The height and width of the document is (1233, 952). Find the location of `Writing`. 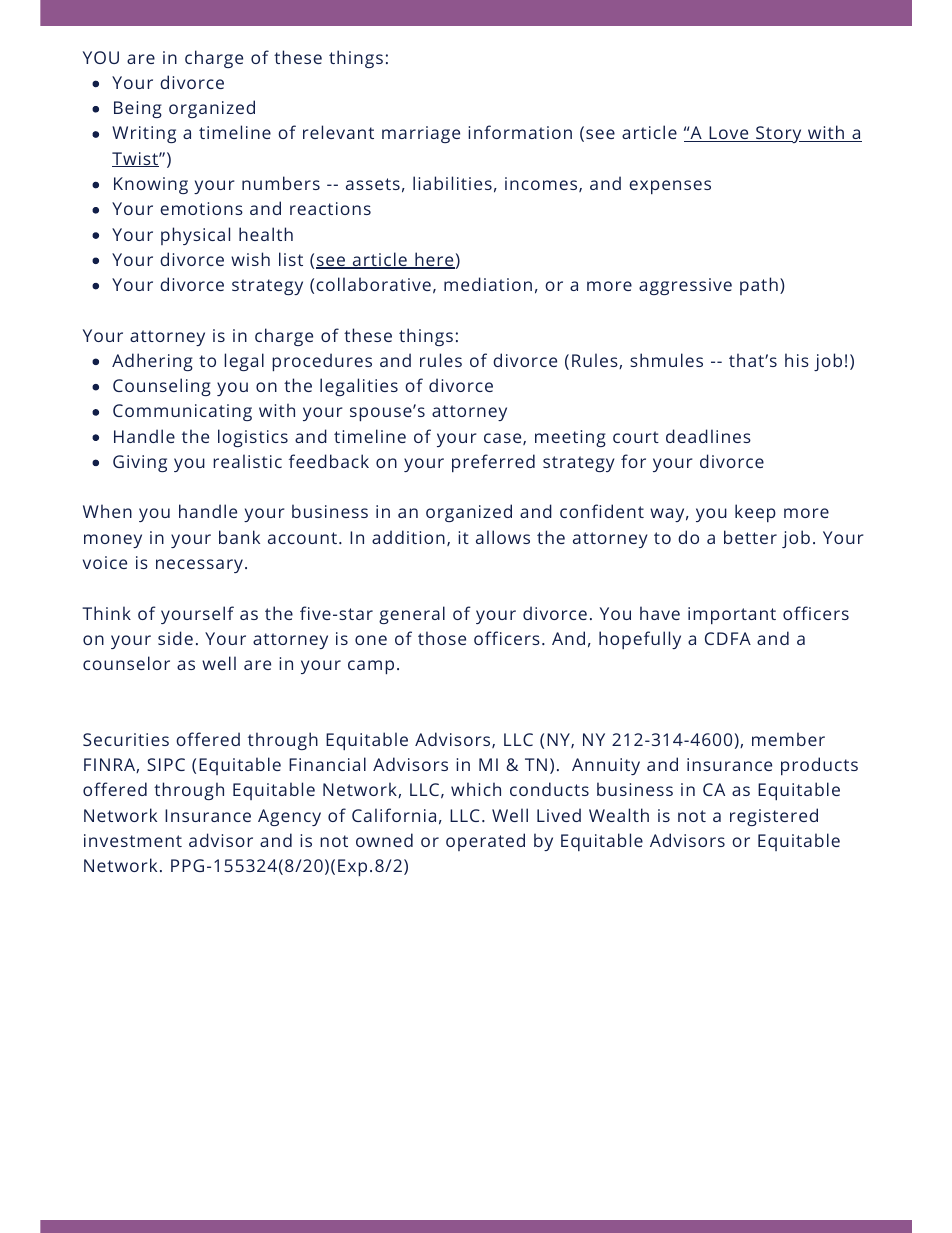

Writing is located at coordinates (144, 134).
